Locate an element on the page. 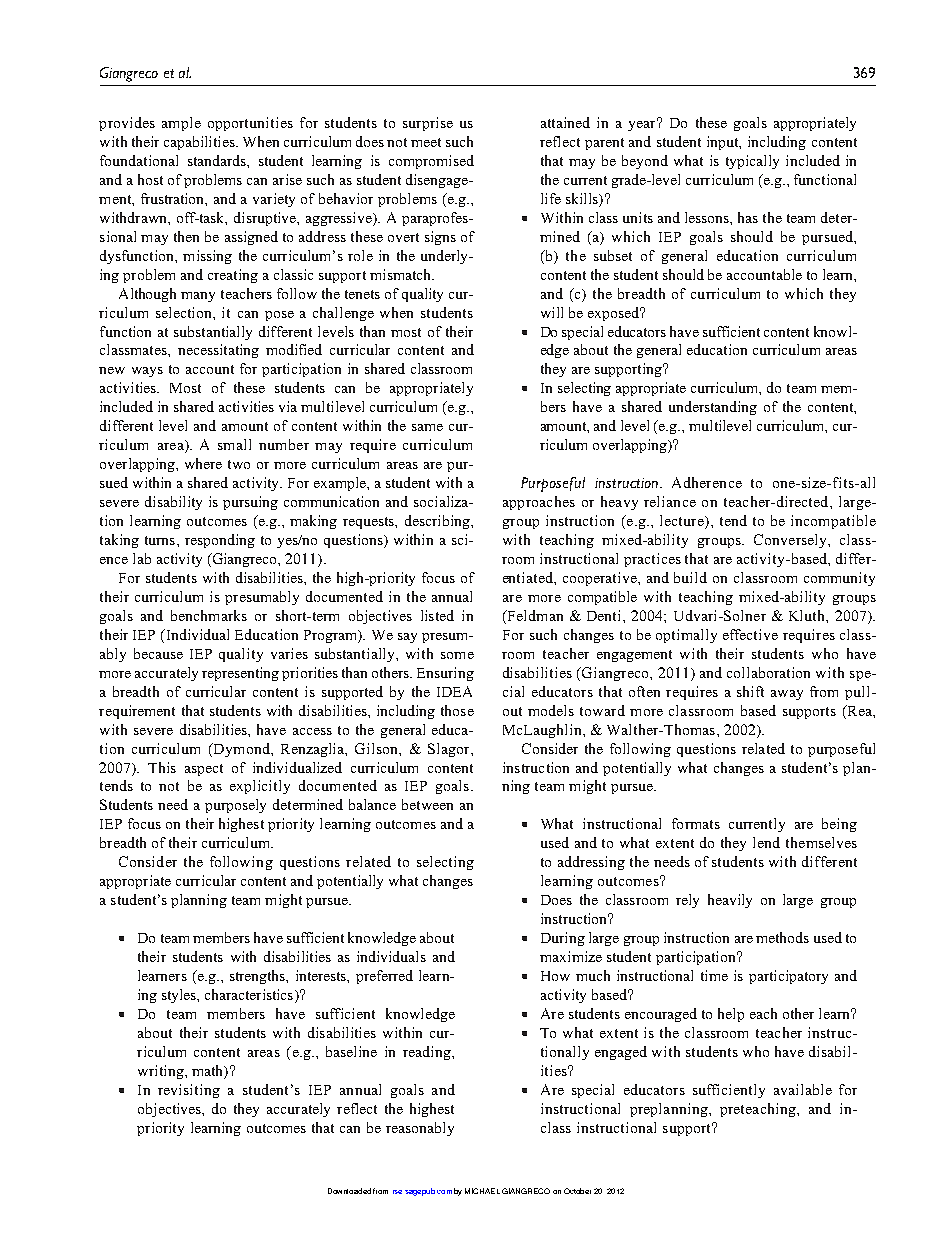 This image has width=952, height=1237. compromised is located at coordinates (431, 162).
